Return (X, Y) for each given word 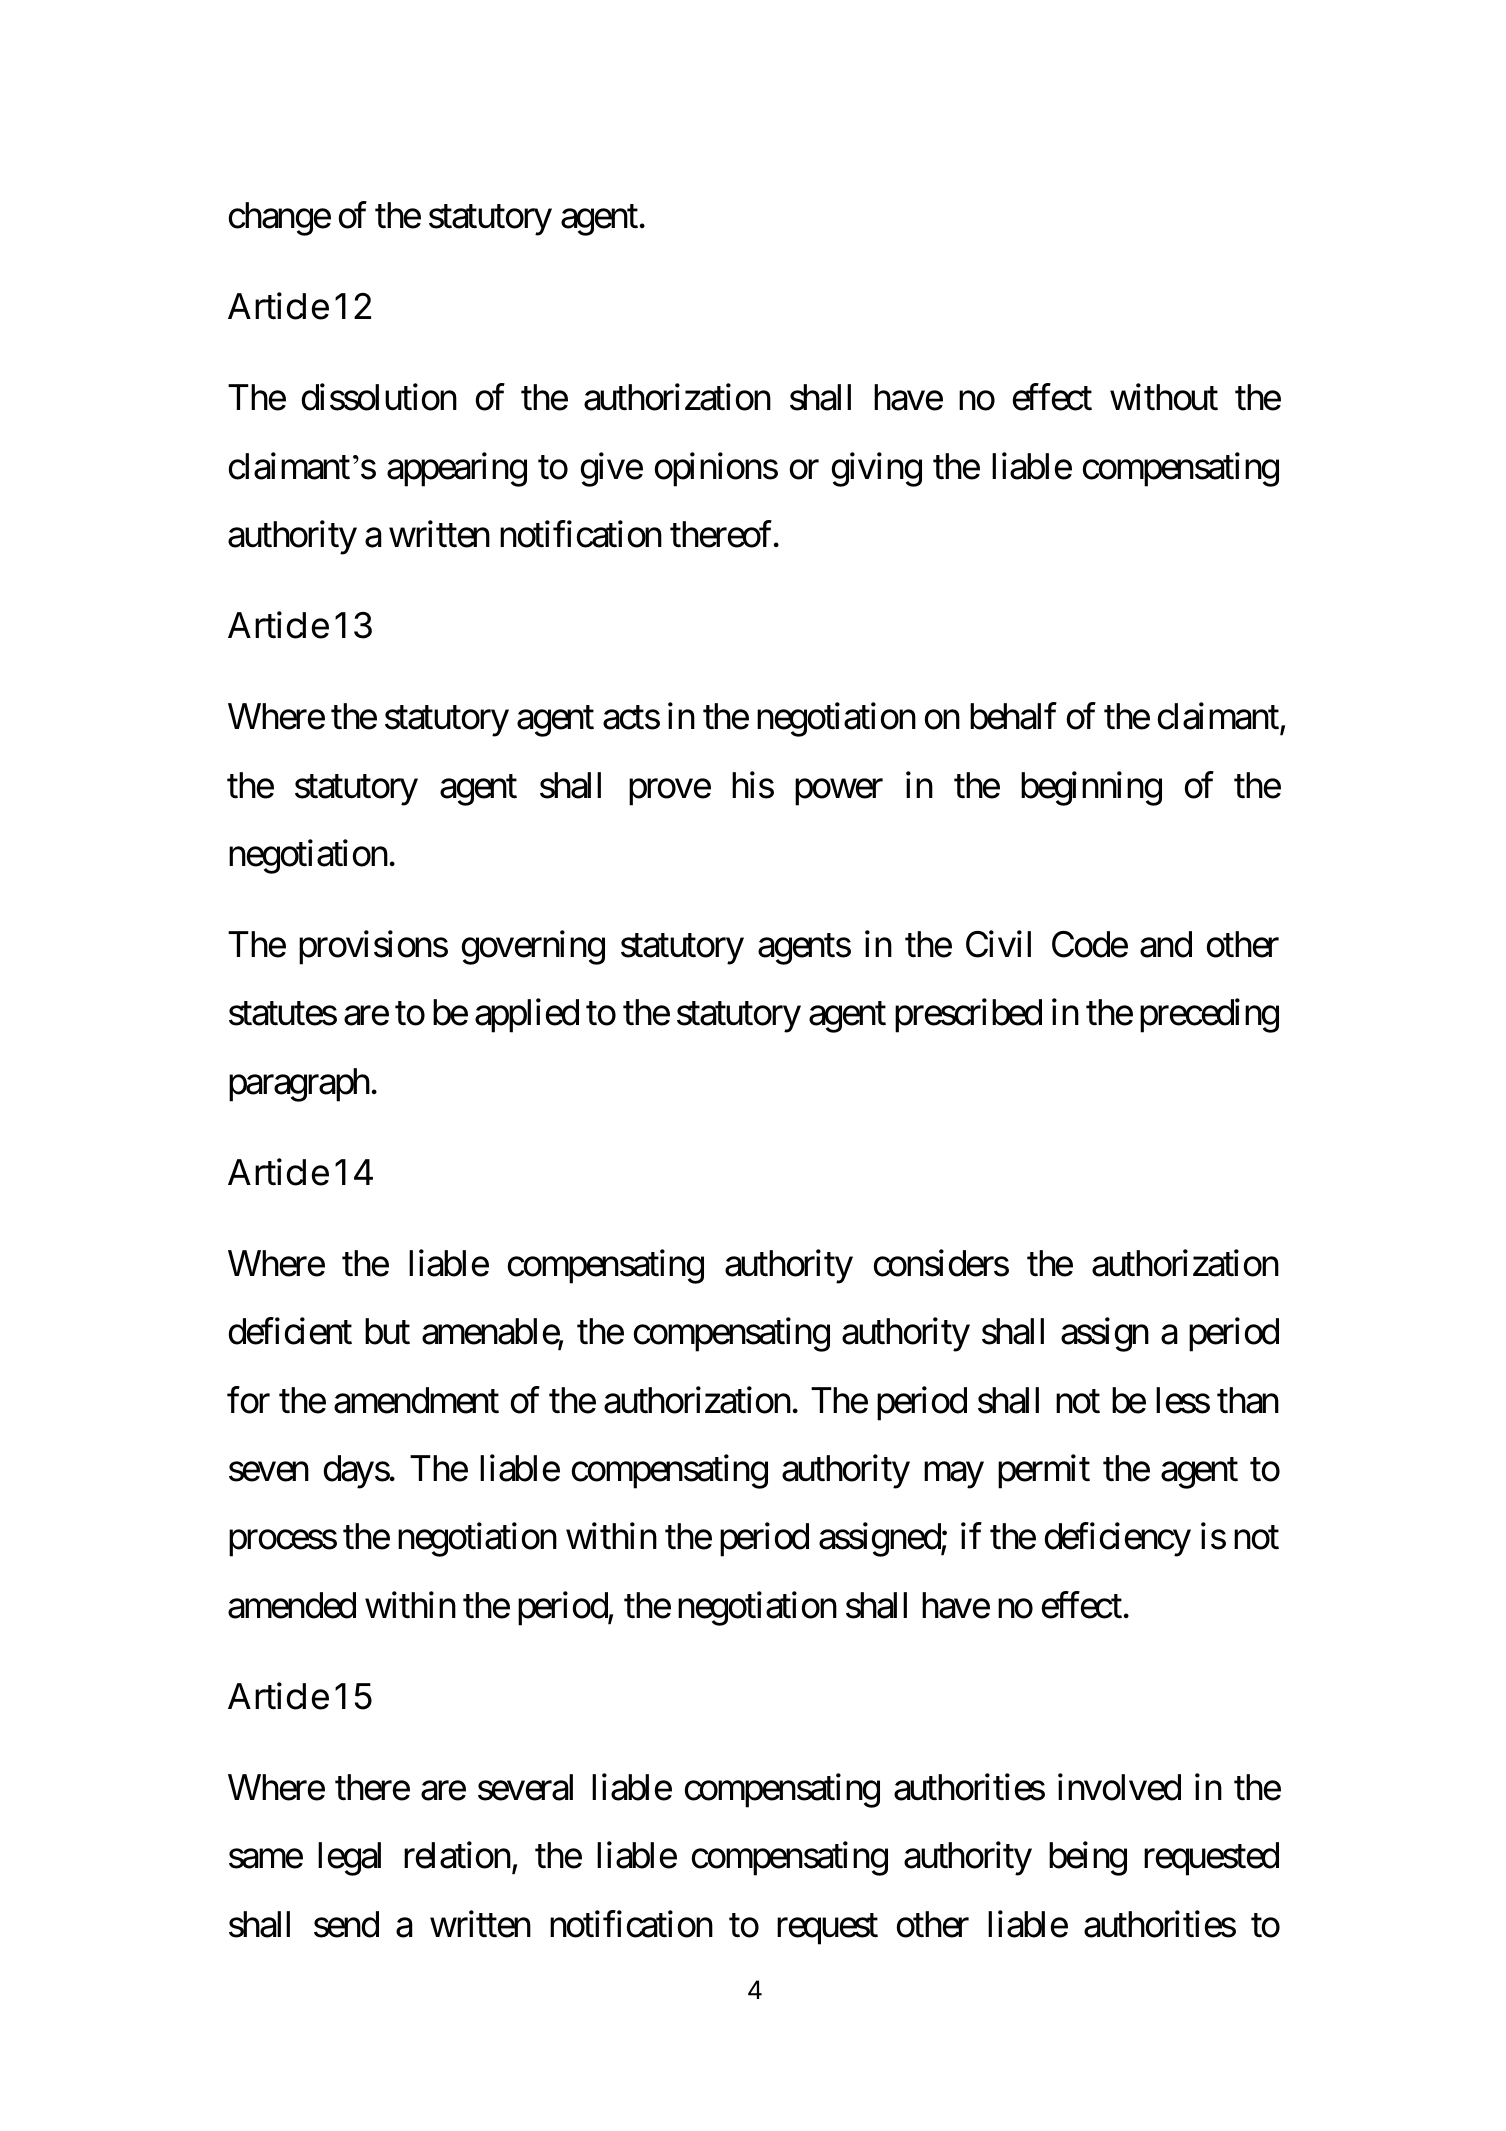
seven (269, 1472)
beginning (1091, 788)
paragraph (299, 1085)
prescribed (968, 1016)
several (525, 1787)
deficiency (1118, 1540)
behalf (1013, 716)
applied (527, 1016)
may (954, 1476)
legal (349, 1859)
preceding (1209, 1016)
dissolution (379, 397)
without (1164, 397)
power (839, 792)
